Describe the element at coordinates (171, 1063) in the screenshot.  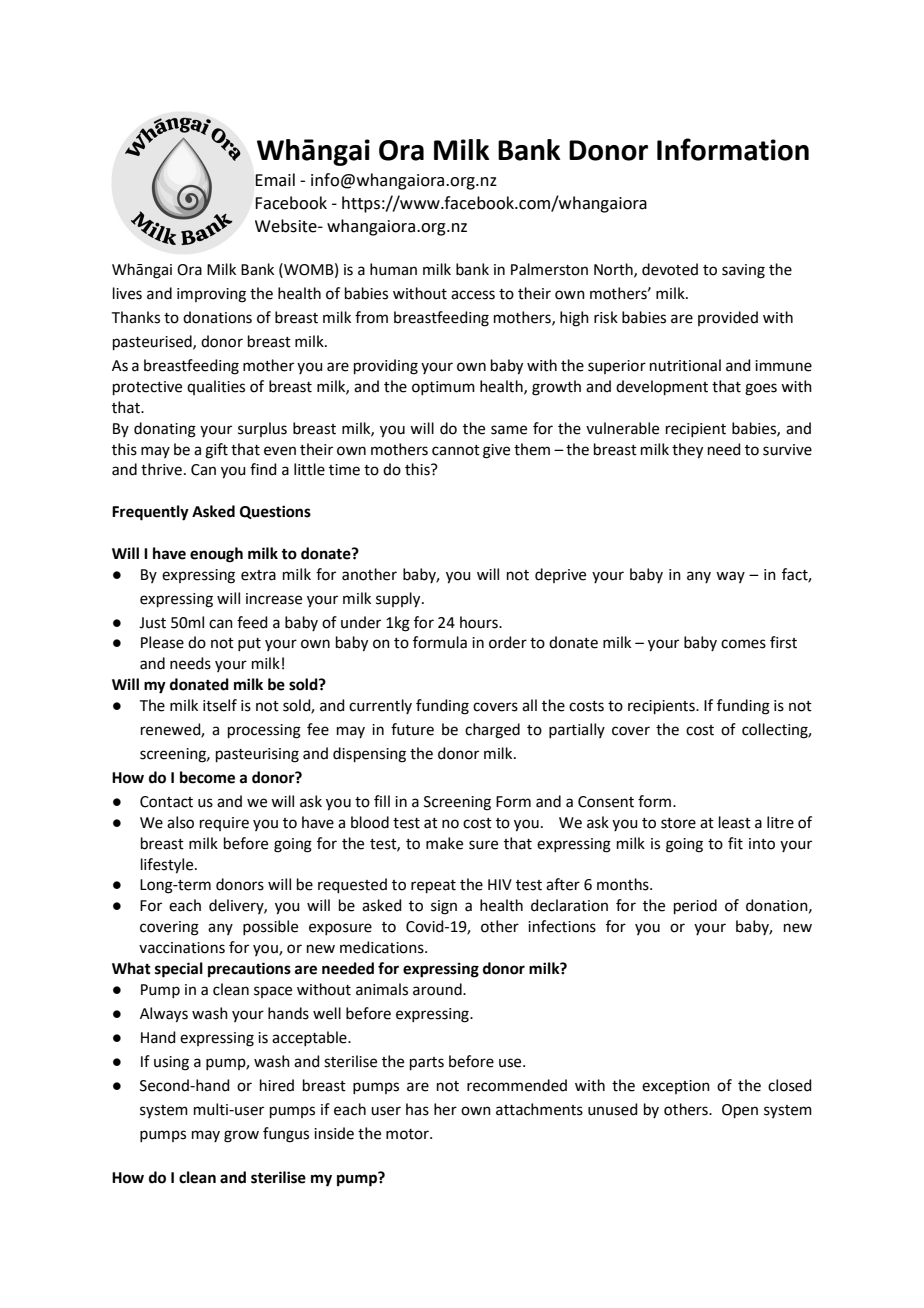
I see `using` at that location.
